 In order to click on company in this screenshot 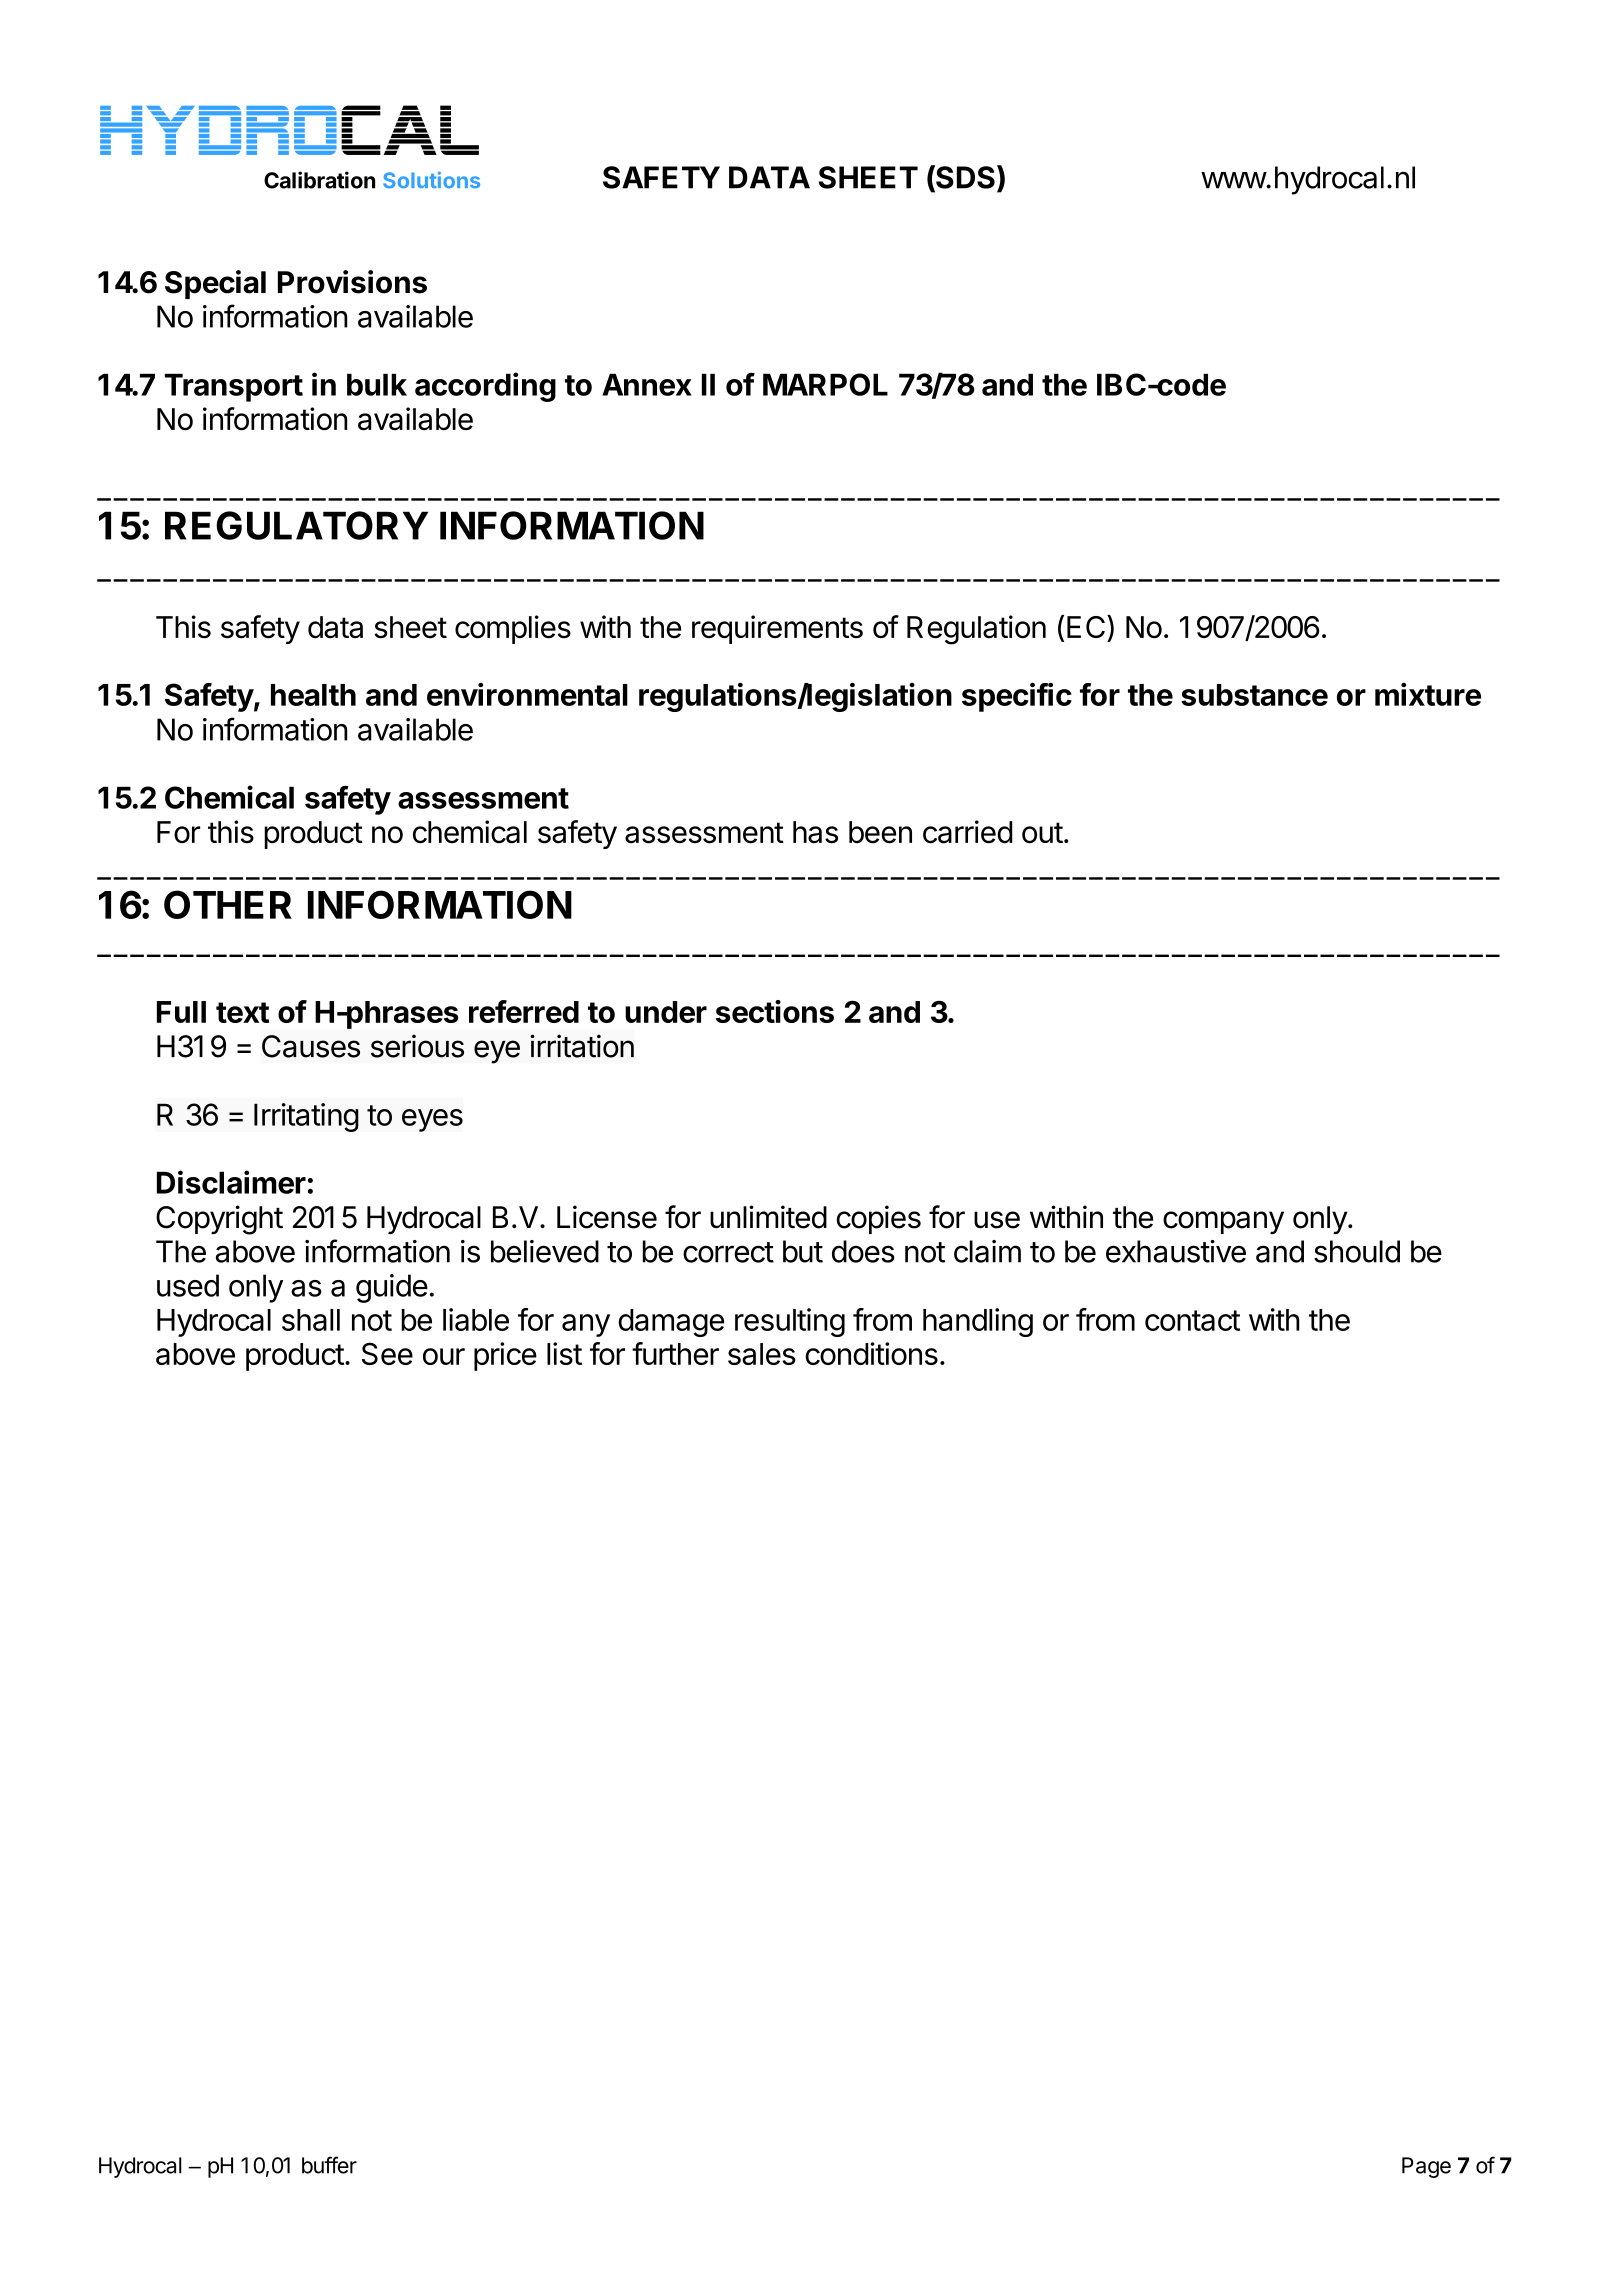, I will do `click(1223, 1222)`.
